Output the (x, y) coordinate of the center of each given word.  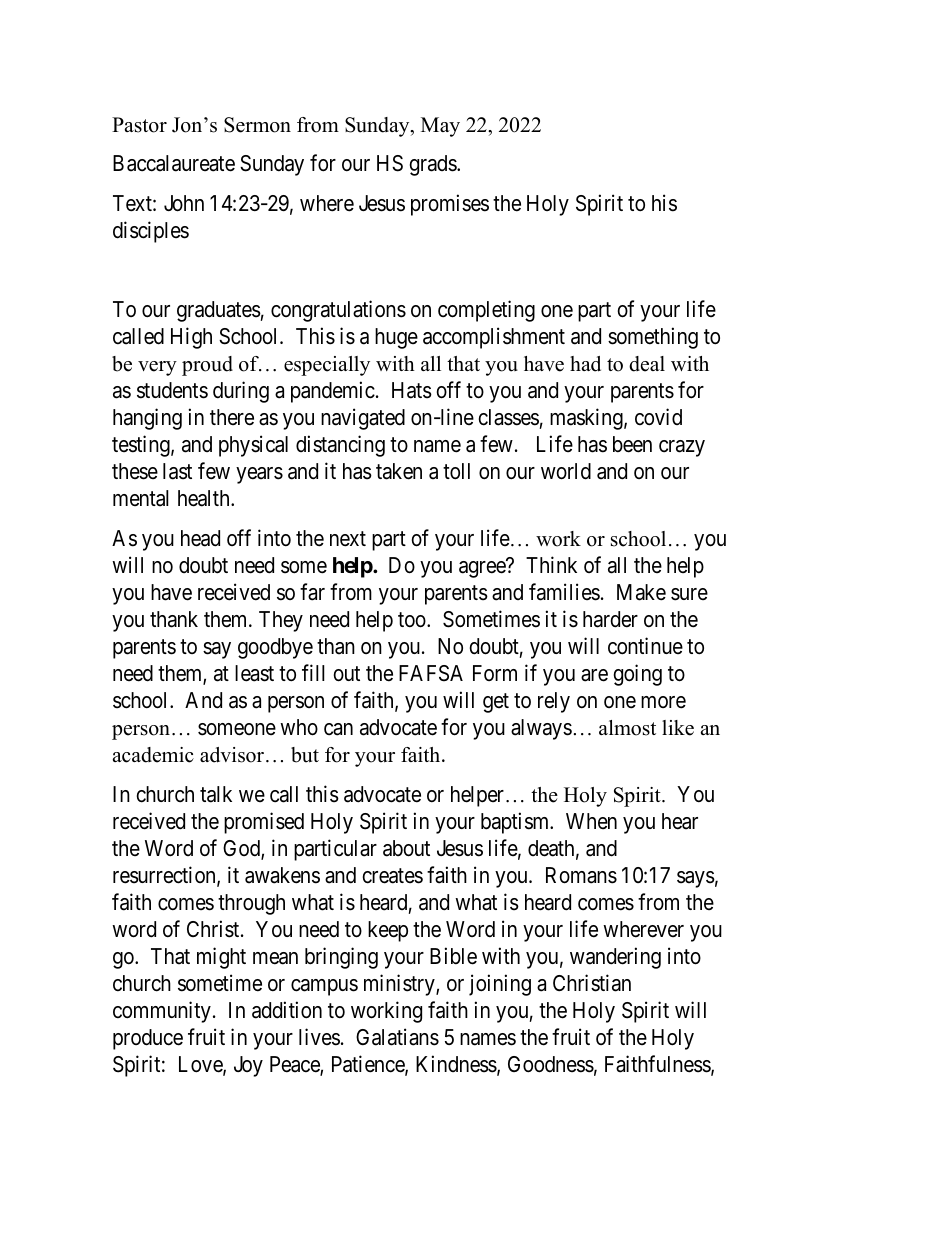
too (413, 620)
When (591, 821)
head (200, 538)
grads (434, 165)
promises (450, 205)
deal (647, 364)
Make (641, 592)
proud (207, 366)
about (406, 848)
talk (216, 794)
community (162, 1012)
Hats (412, 390)
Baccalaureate (174, 163)
